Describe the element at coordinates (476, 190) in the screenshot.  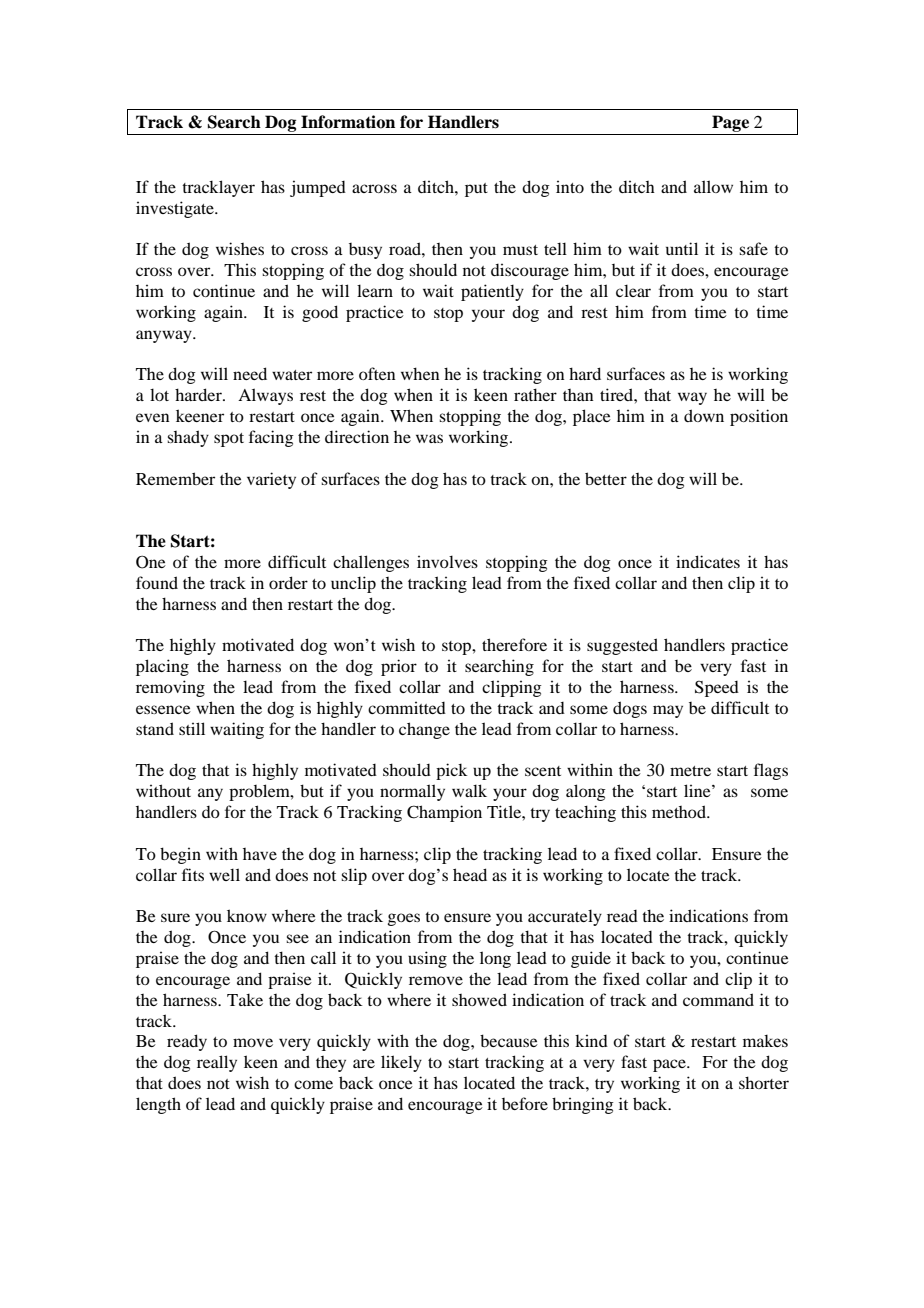
I see `put` at that location.
